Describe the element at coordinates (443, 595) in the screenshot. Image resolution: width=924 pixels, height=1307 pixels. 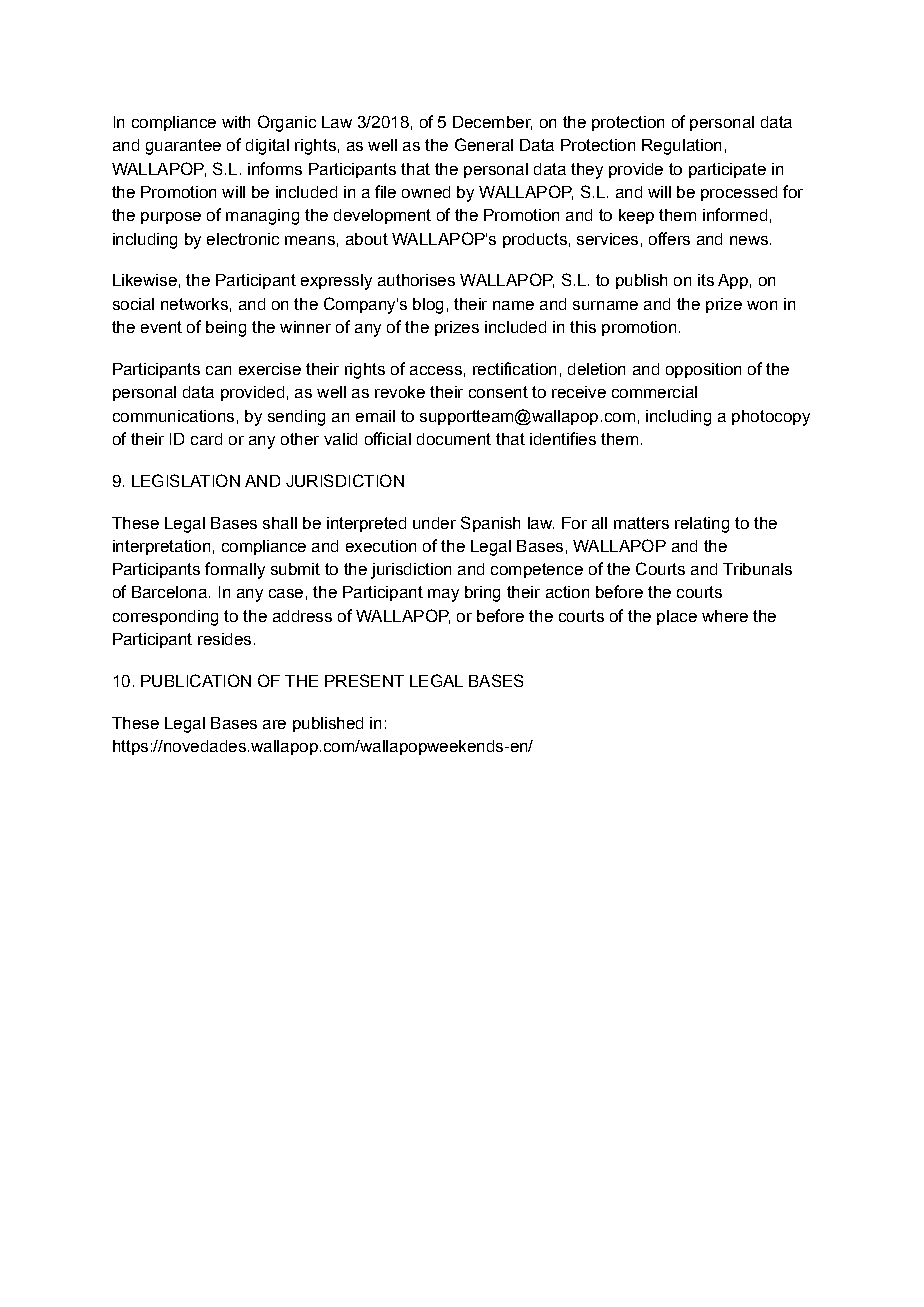
I see `may` at that location.
